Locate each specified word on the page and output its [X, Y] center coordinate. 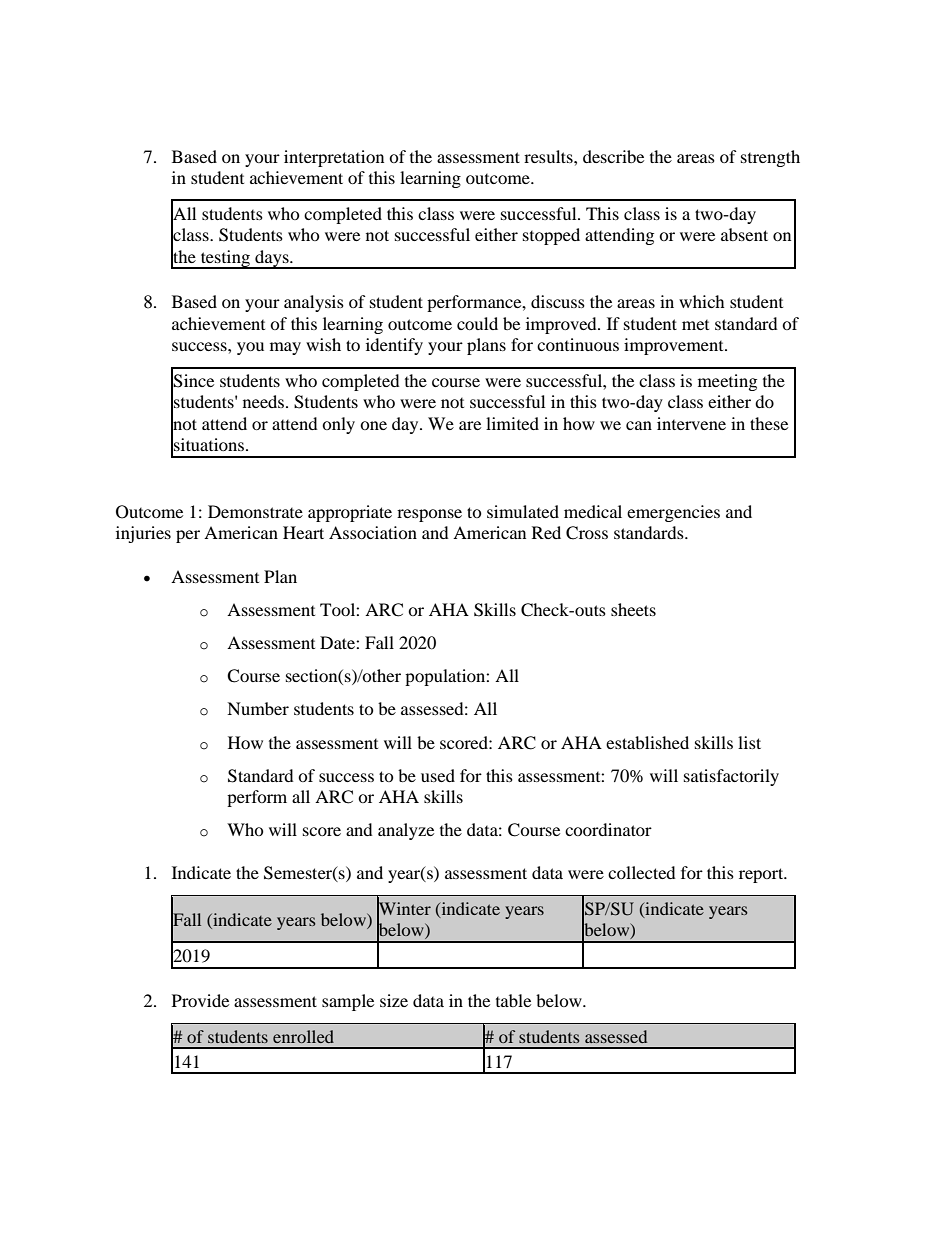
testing [225, 259]
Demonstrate [255, 511]
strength [770, 158]
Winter [404, 909]
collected [642, 872]
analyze [406, 831]
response [429, 515]
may [285, 348]
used [438, 775]
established [647, 742]
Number [258, 708]
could [477, 323]
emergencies [673, 513]
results [549, 156]
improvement [675, 346]
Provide [200, 1000]
